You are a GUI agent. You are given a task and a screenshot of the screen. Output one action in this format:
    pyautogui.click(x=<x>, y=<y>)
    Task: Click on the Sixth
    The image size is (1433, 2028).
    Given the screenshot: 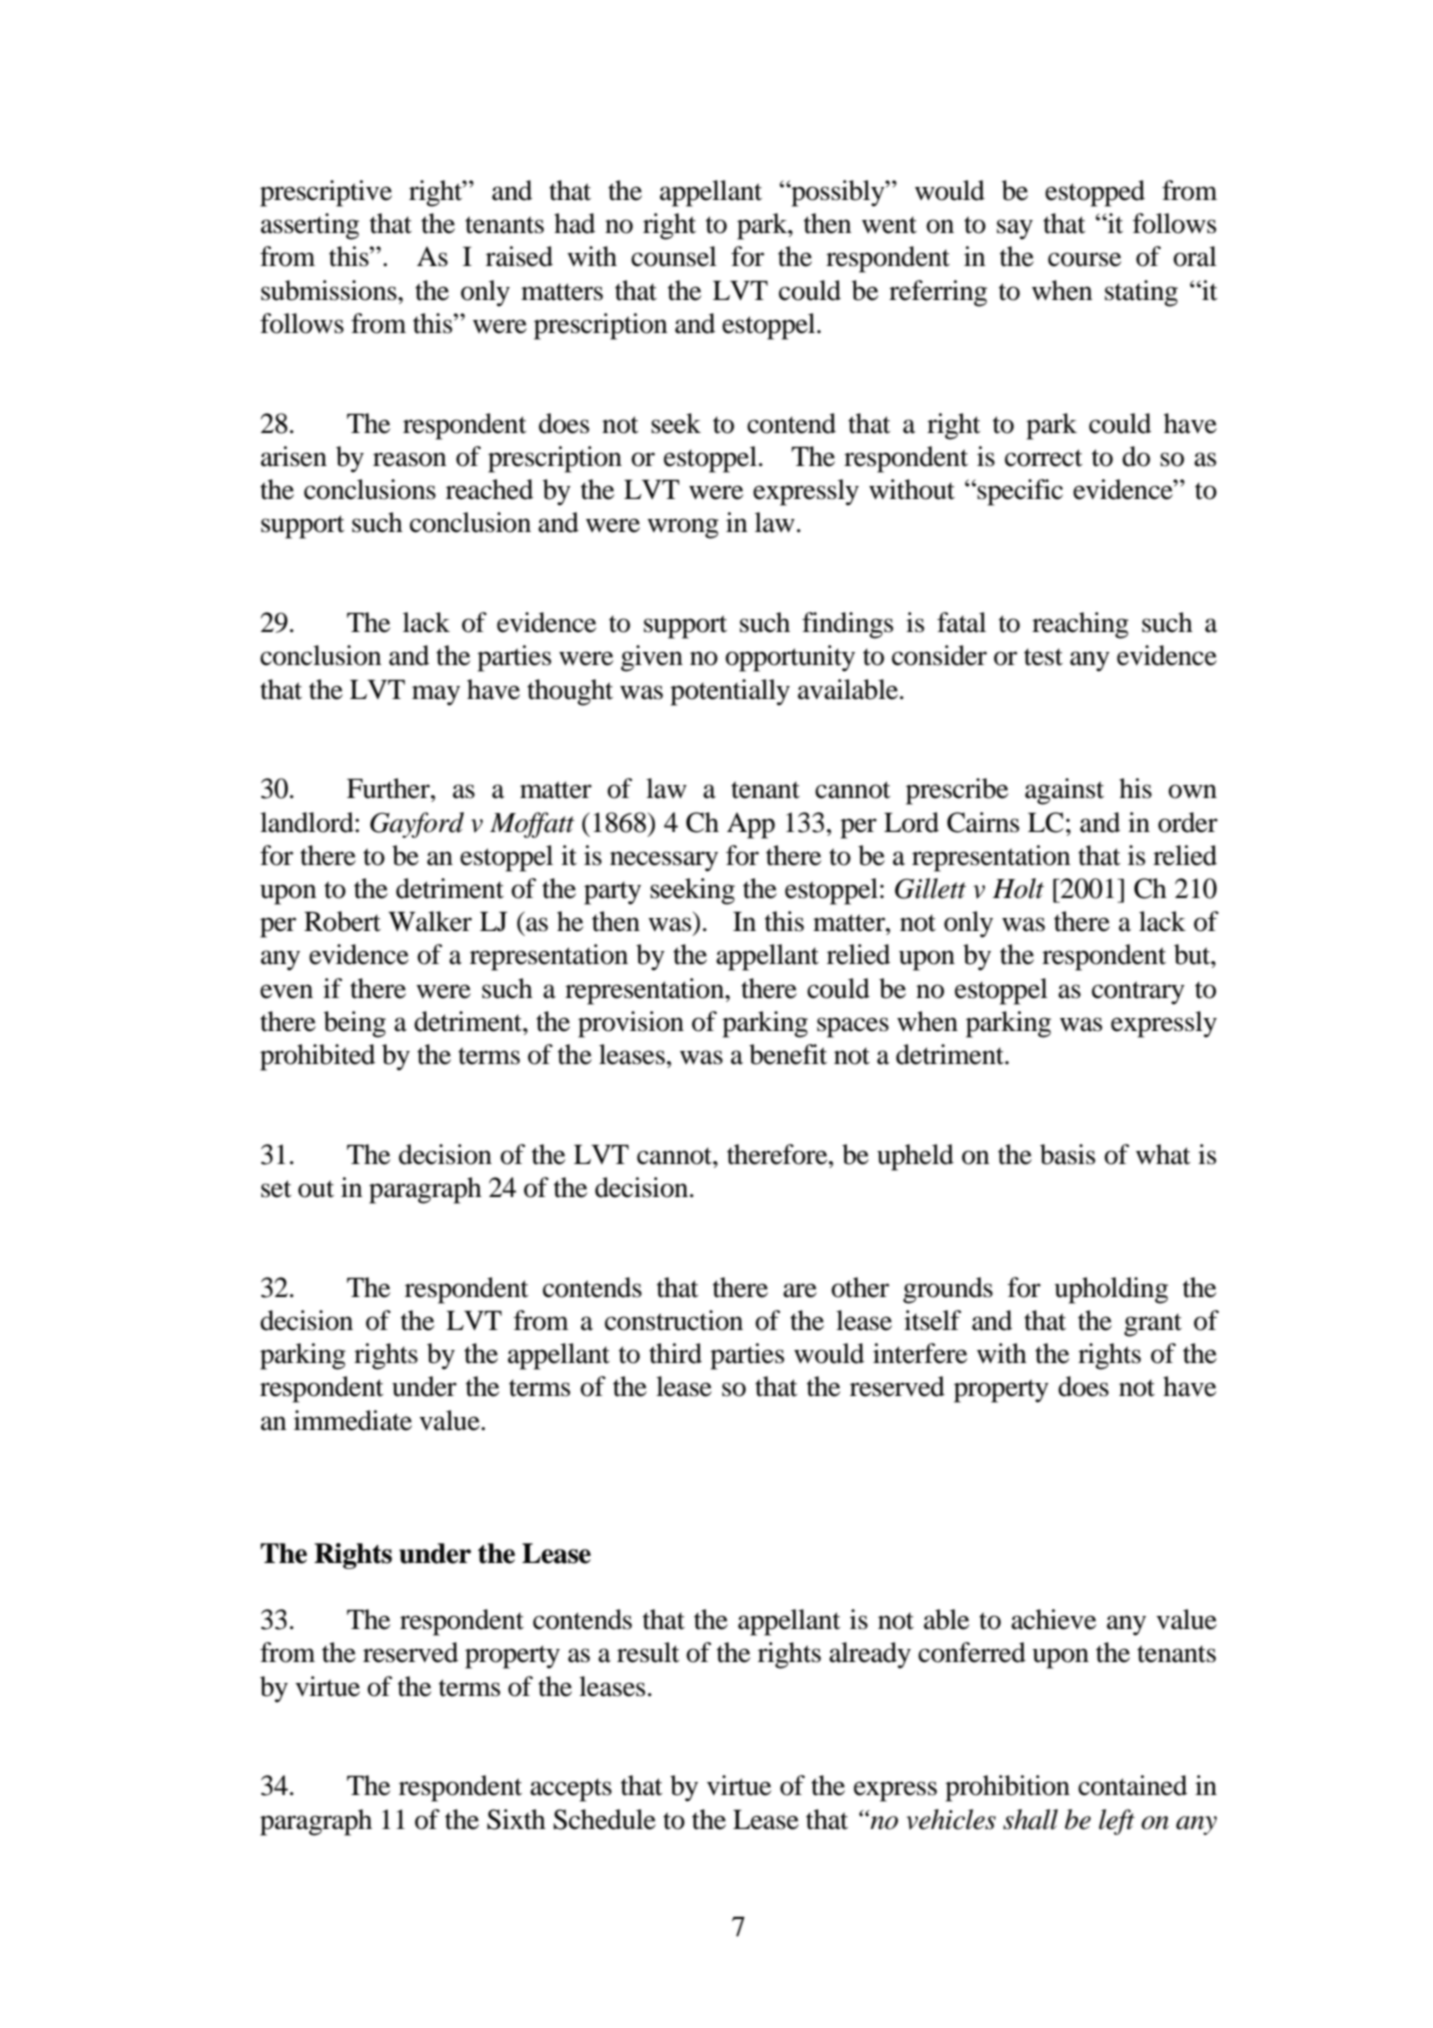 What is the action you would take?
    pyautogui.click(x=516, y=1819)
